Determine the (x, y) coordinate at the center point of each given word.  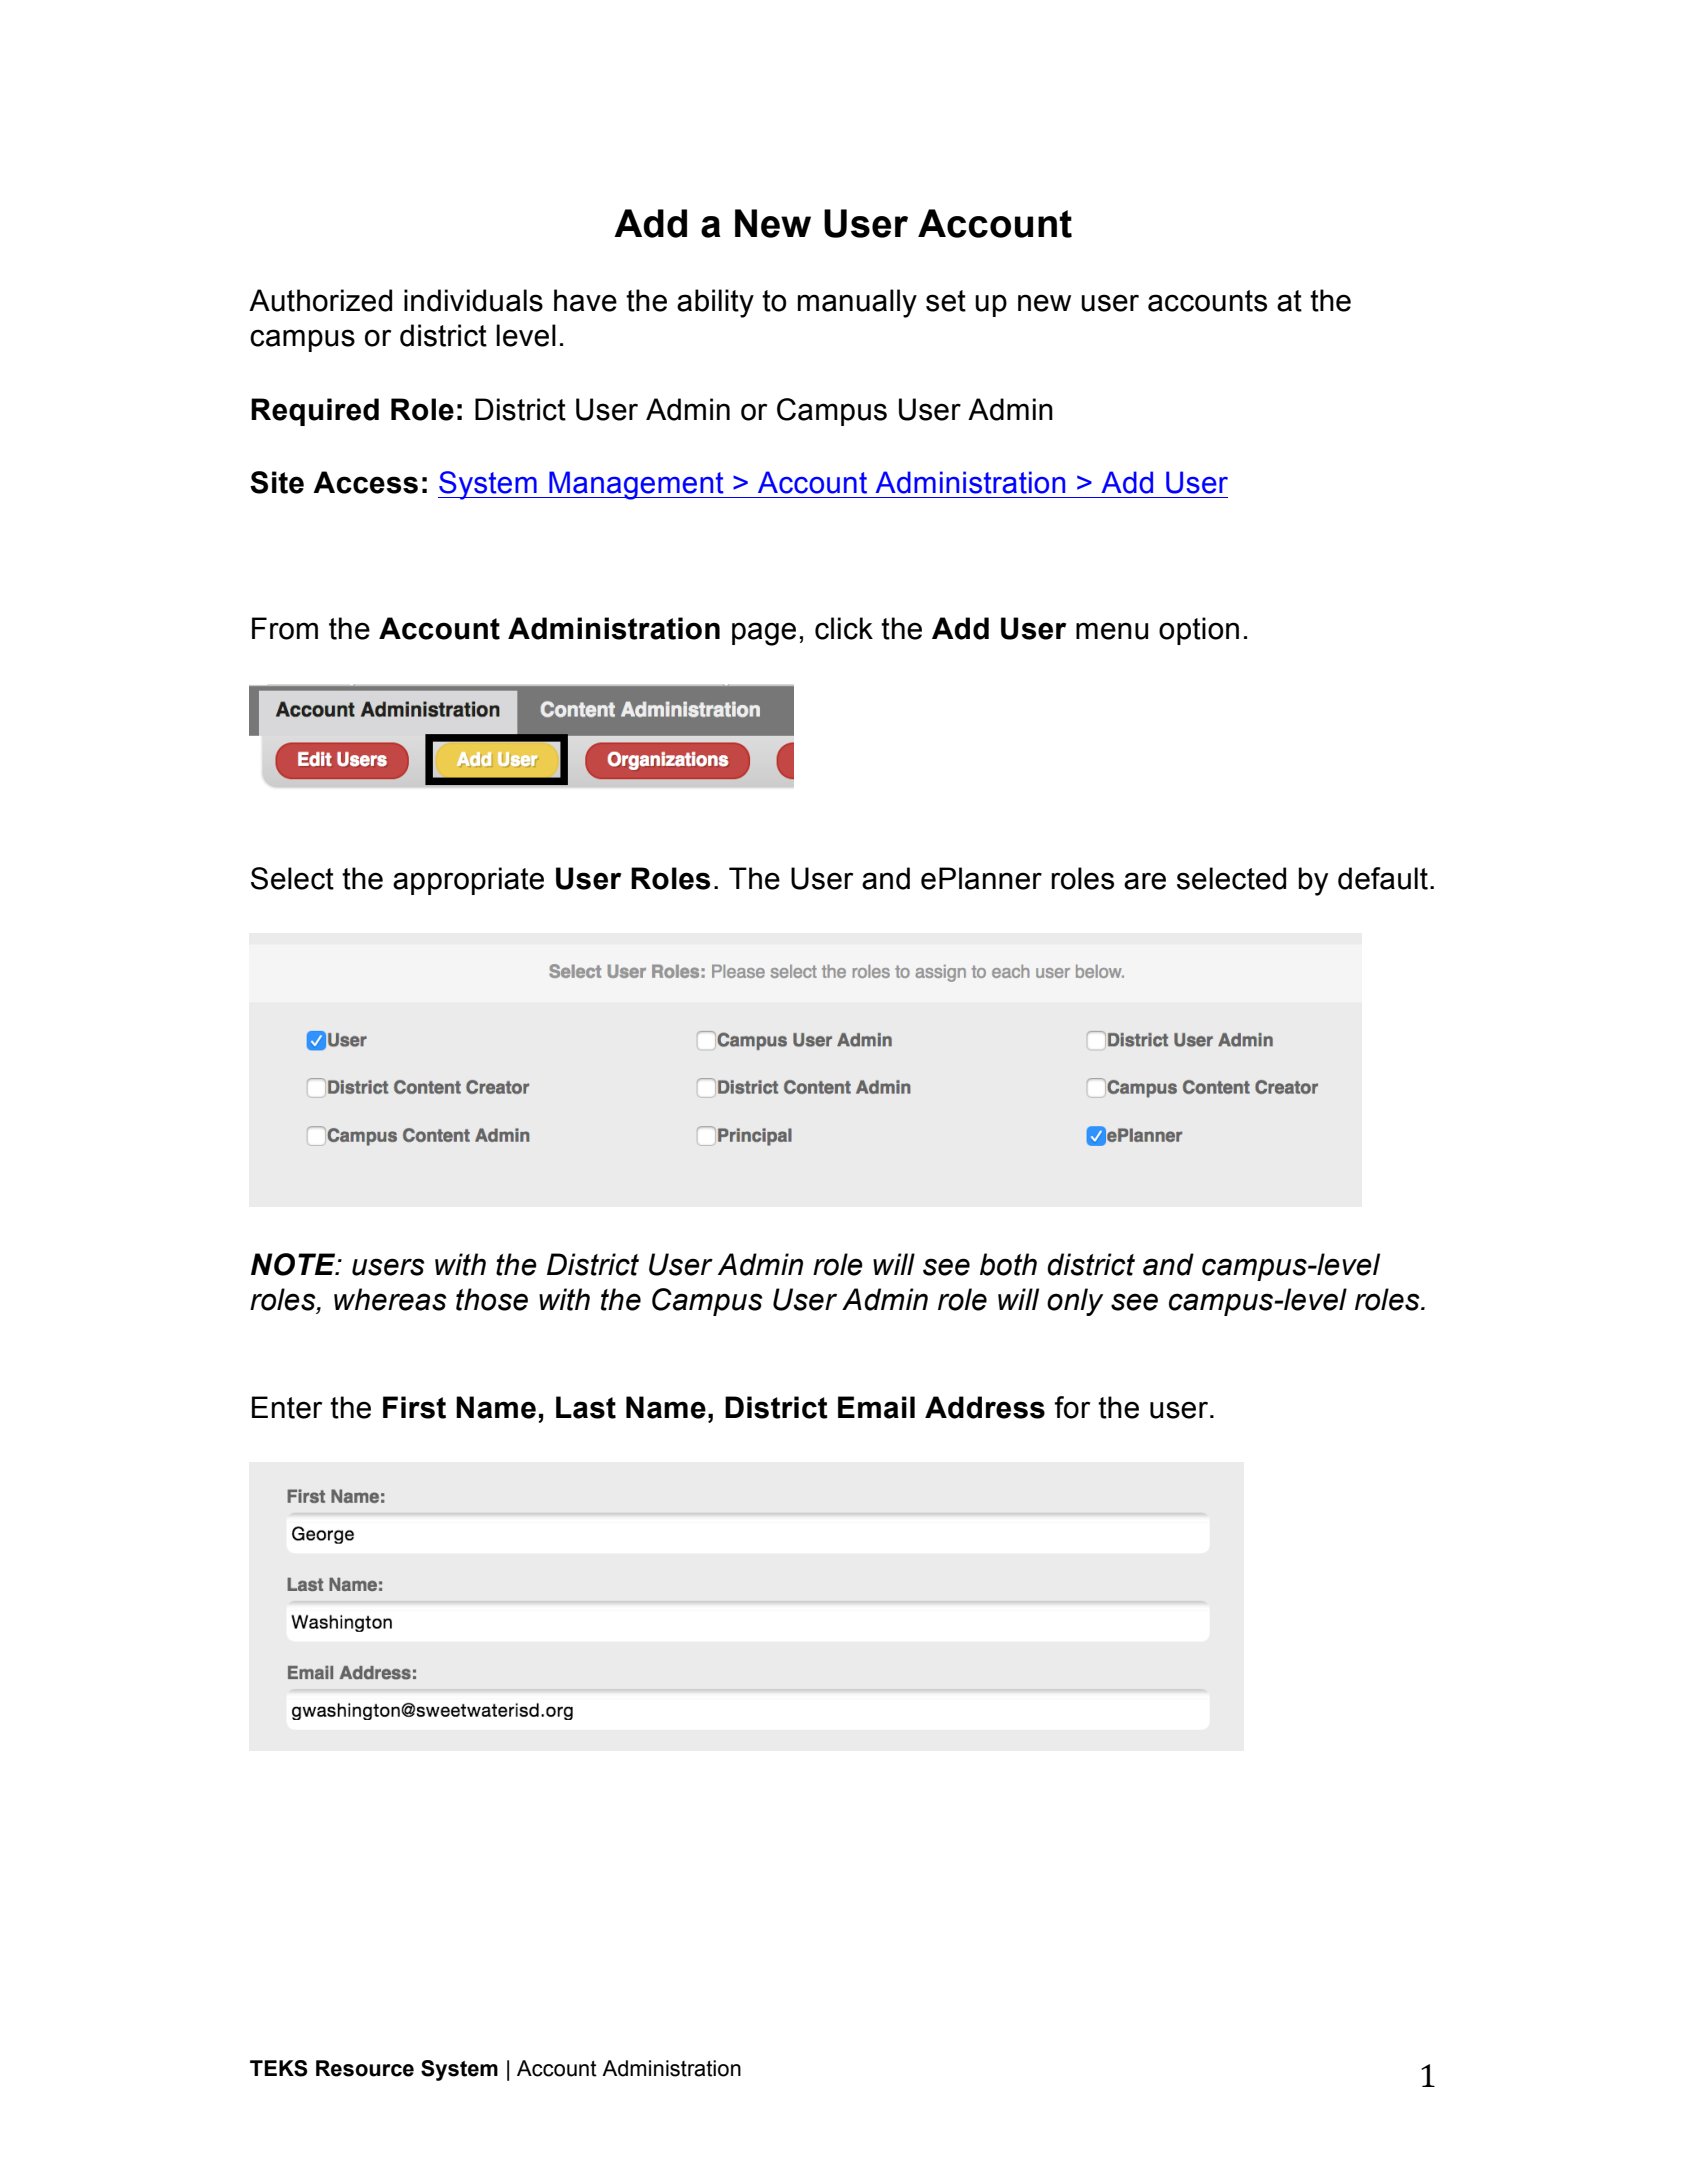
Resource (365, 2068)
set (946, 301)
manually (857, 303)
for (1072, 1407)
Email (876, 1407)
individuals (473, 300)
